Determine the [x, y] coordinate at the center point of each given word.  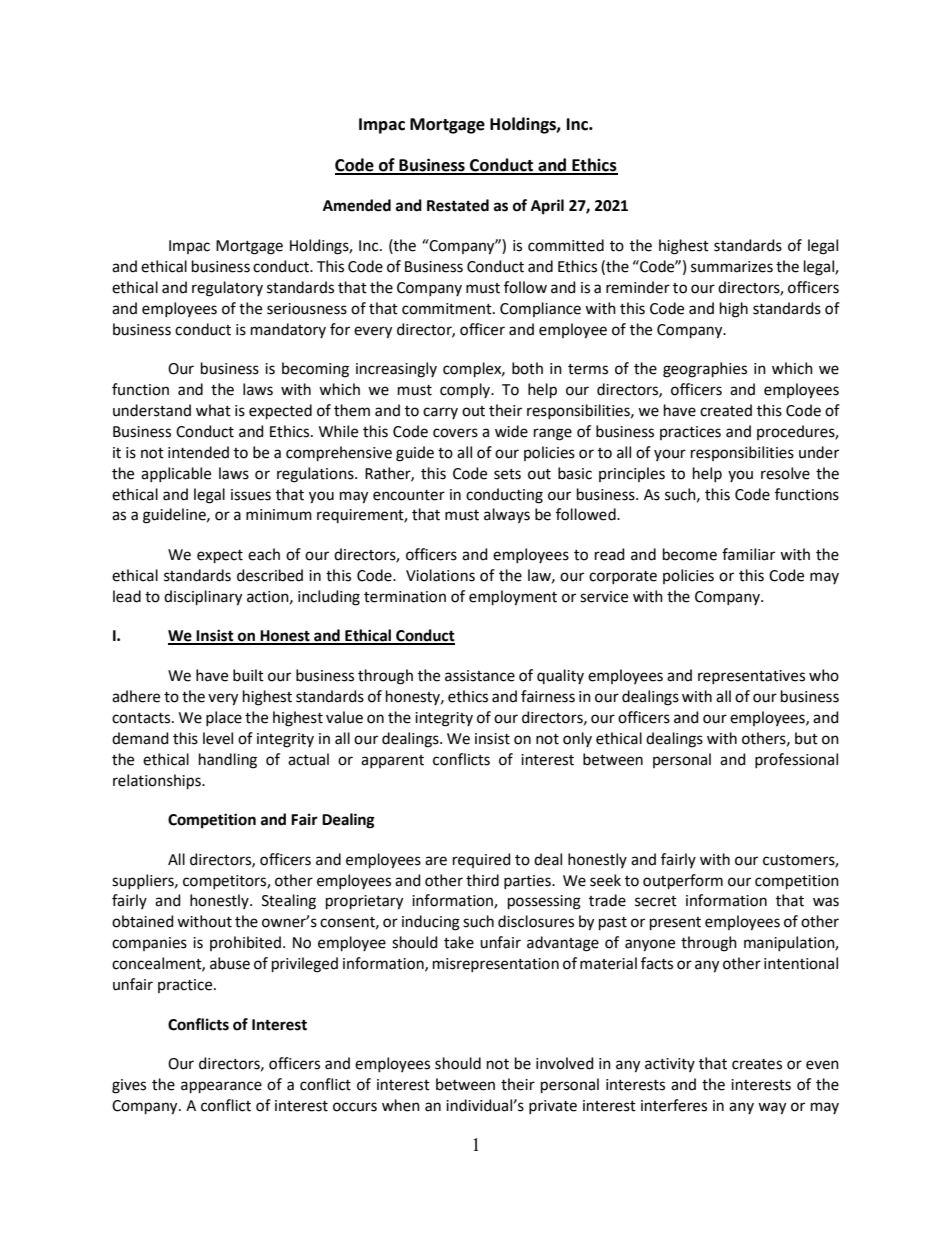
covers [455, 433]
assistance [480, 676]
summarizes [732, 267]
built [248, 675]
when [401, 1105]
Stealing [289, 902]
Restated [458, 205]
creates [757, 1064]
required [482, 860]
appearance [221, 1087]
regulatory [227, 289]
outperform [683, 881]
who [824, 675]
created [726, 410]
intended [198, 452]
